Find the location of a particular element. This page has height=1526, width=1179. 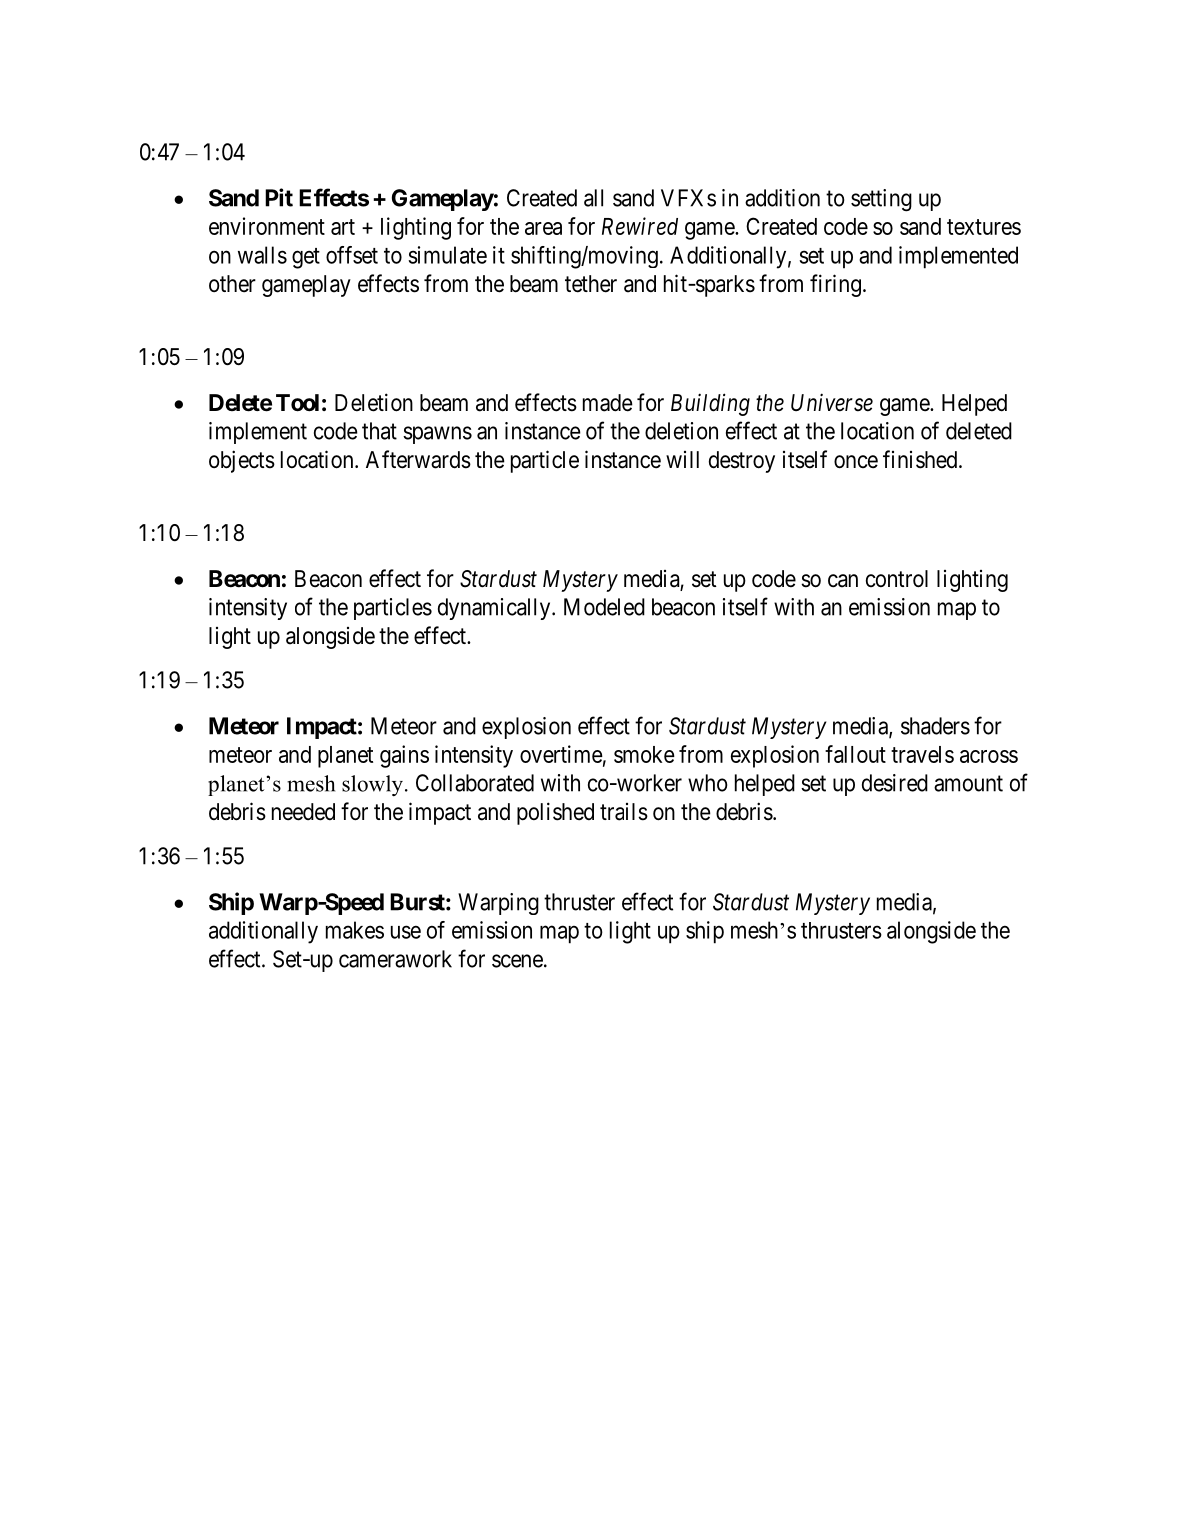

once is located at coordinates (856, 462).
